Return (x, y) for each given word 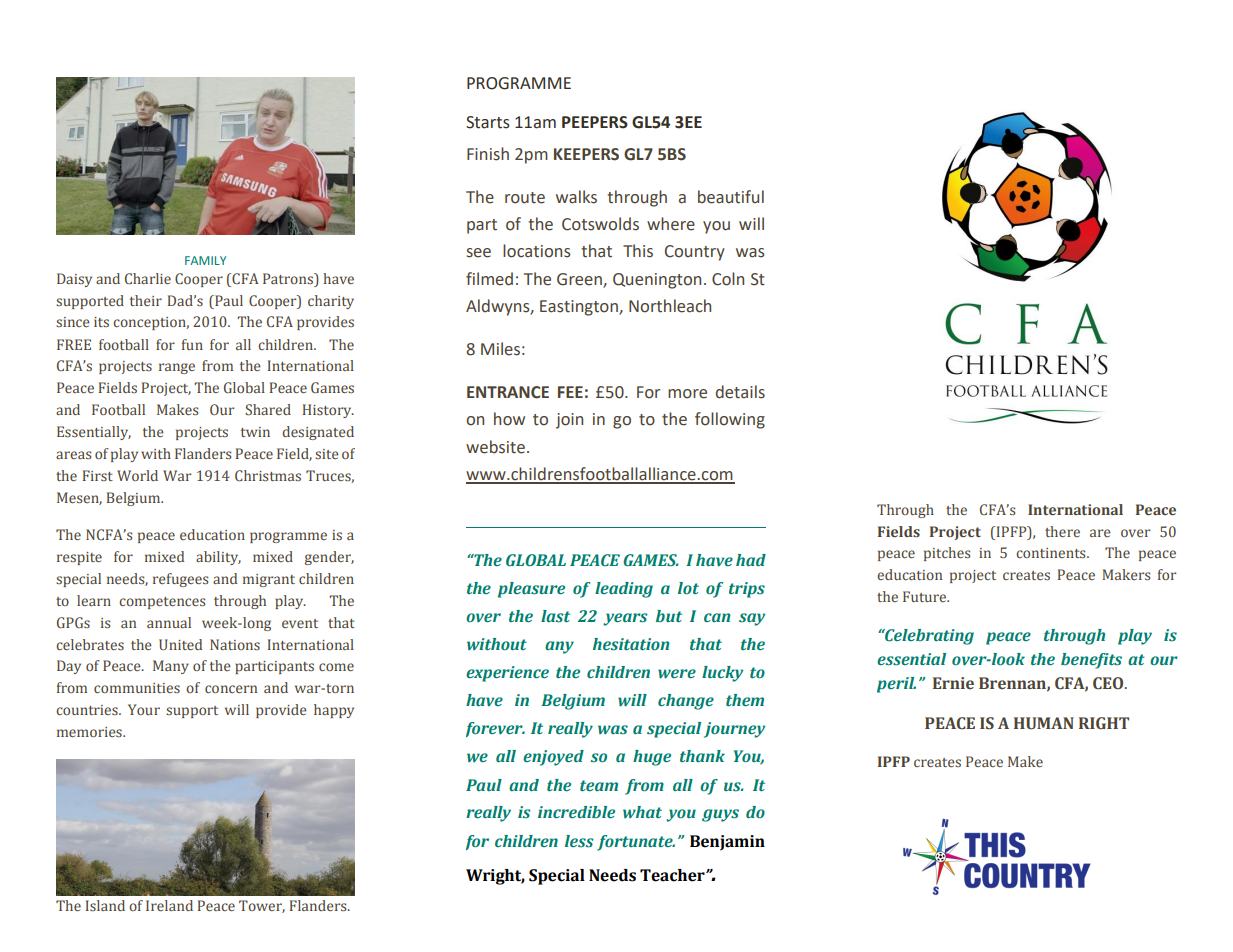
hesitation (631, 644)
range (177, 368)
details (740, 392)
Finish (488, 154)
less (579, 841)
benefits (1091, 661)
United (180, 644)
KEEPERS (586, 154)
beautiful (731, 197)
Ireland (169, 905)
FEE (570, 392)
